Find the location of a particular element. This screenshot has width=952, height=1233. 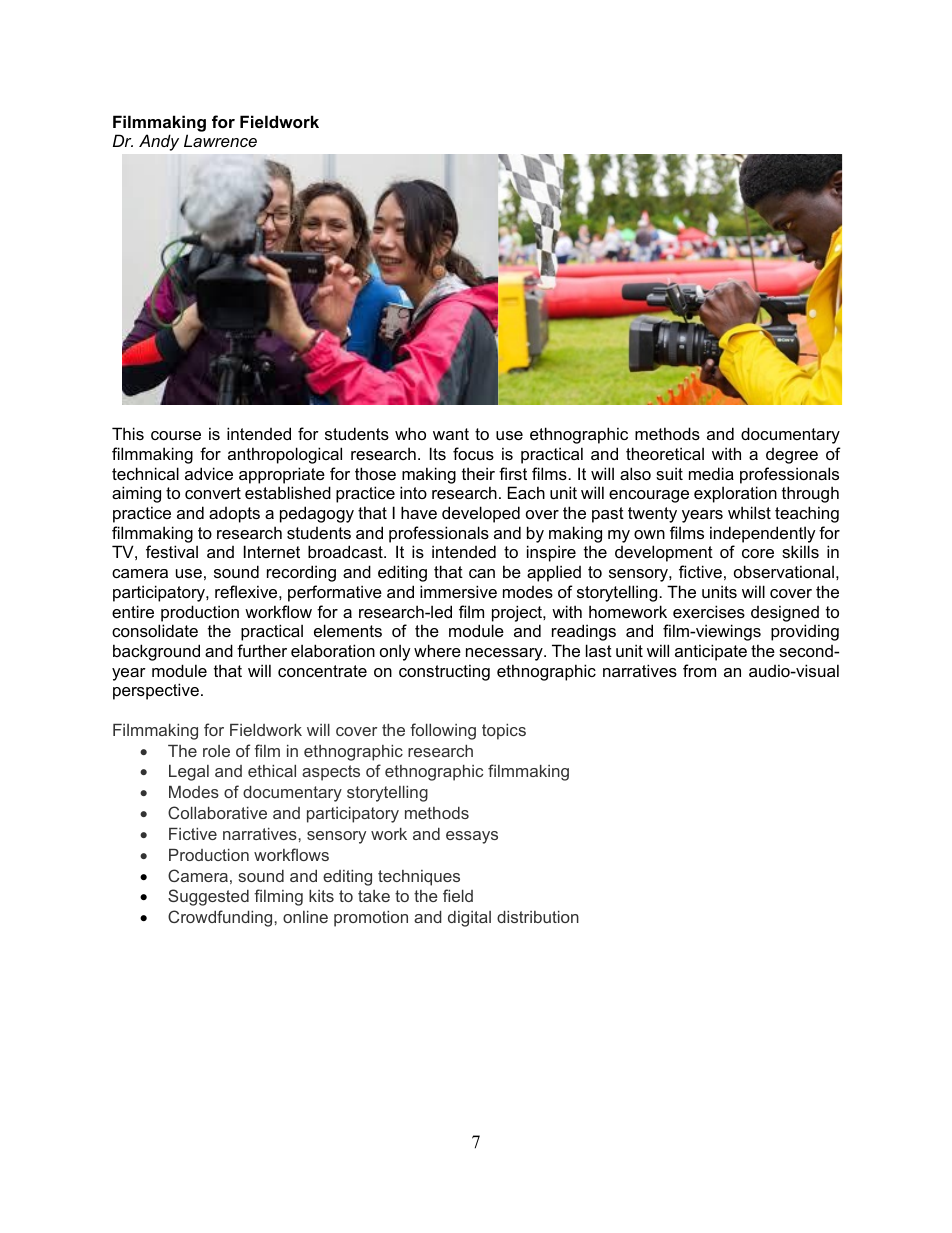

distribution is located at coordinates (538, 917).
